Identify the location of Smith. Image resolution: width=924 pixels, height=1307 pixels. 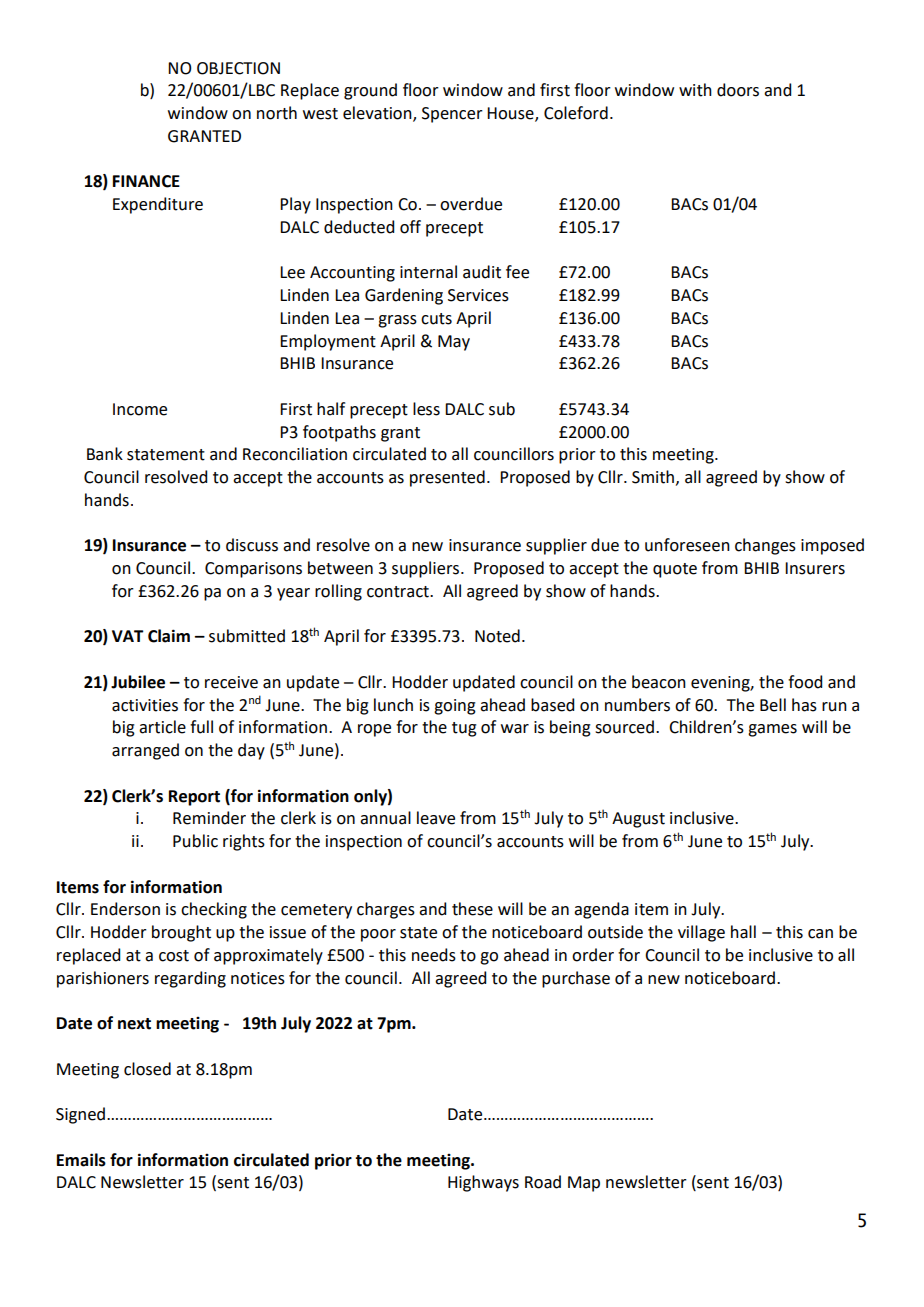
(653, 477).
